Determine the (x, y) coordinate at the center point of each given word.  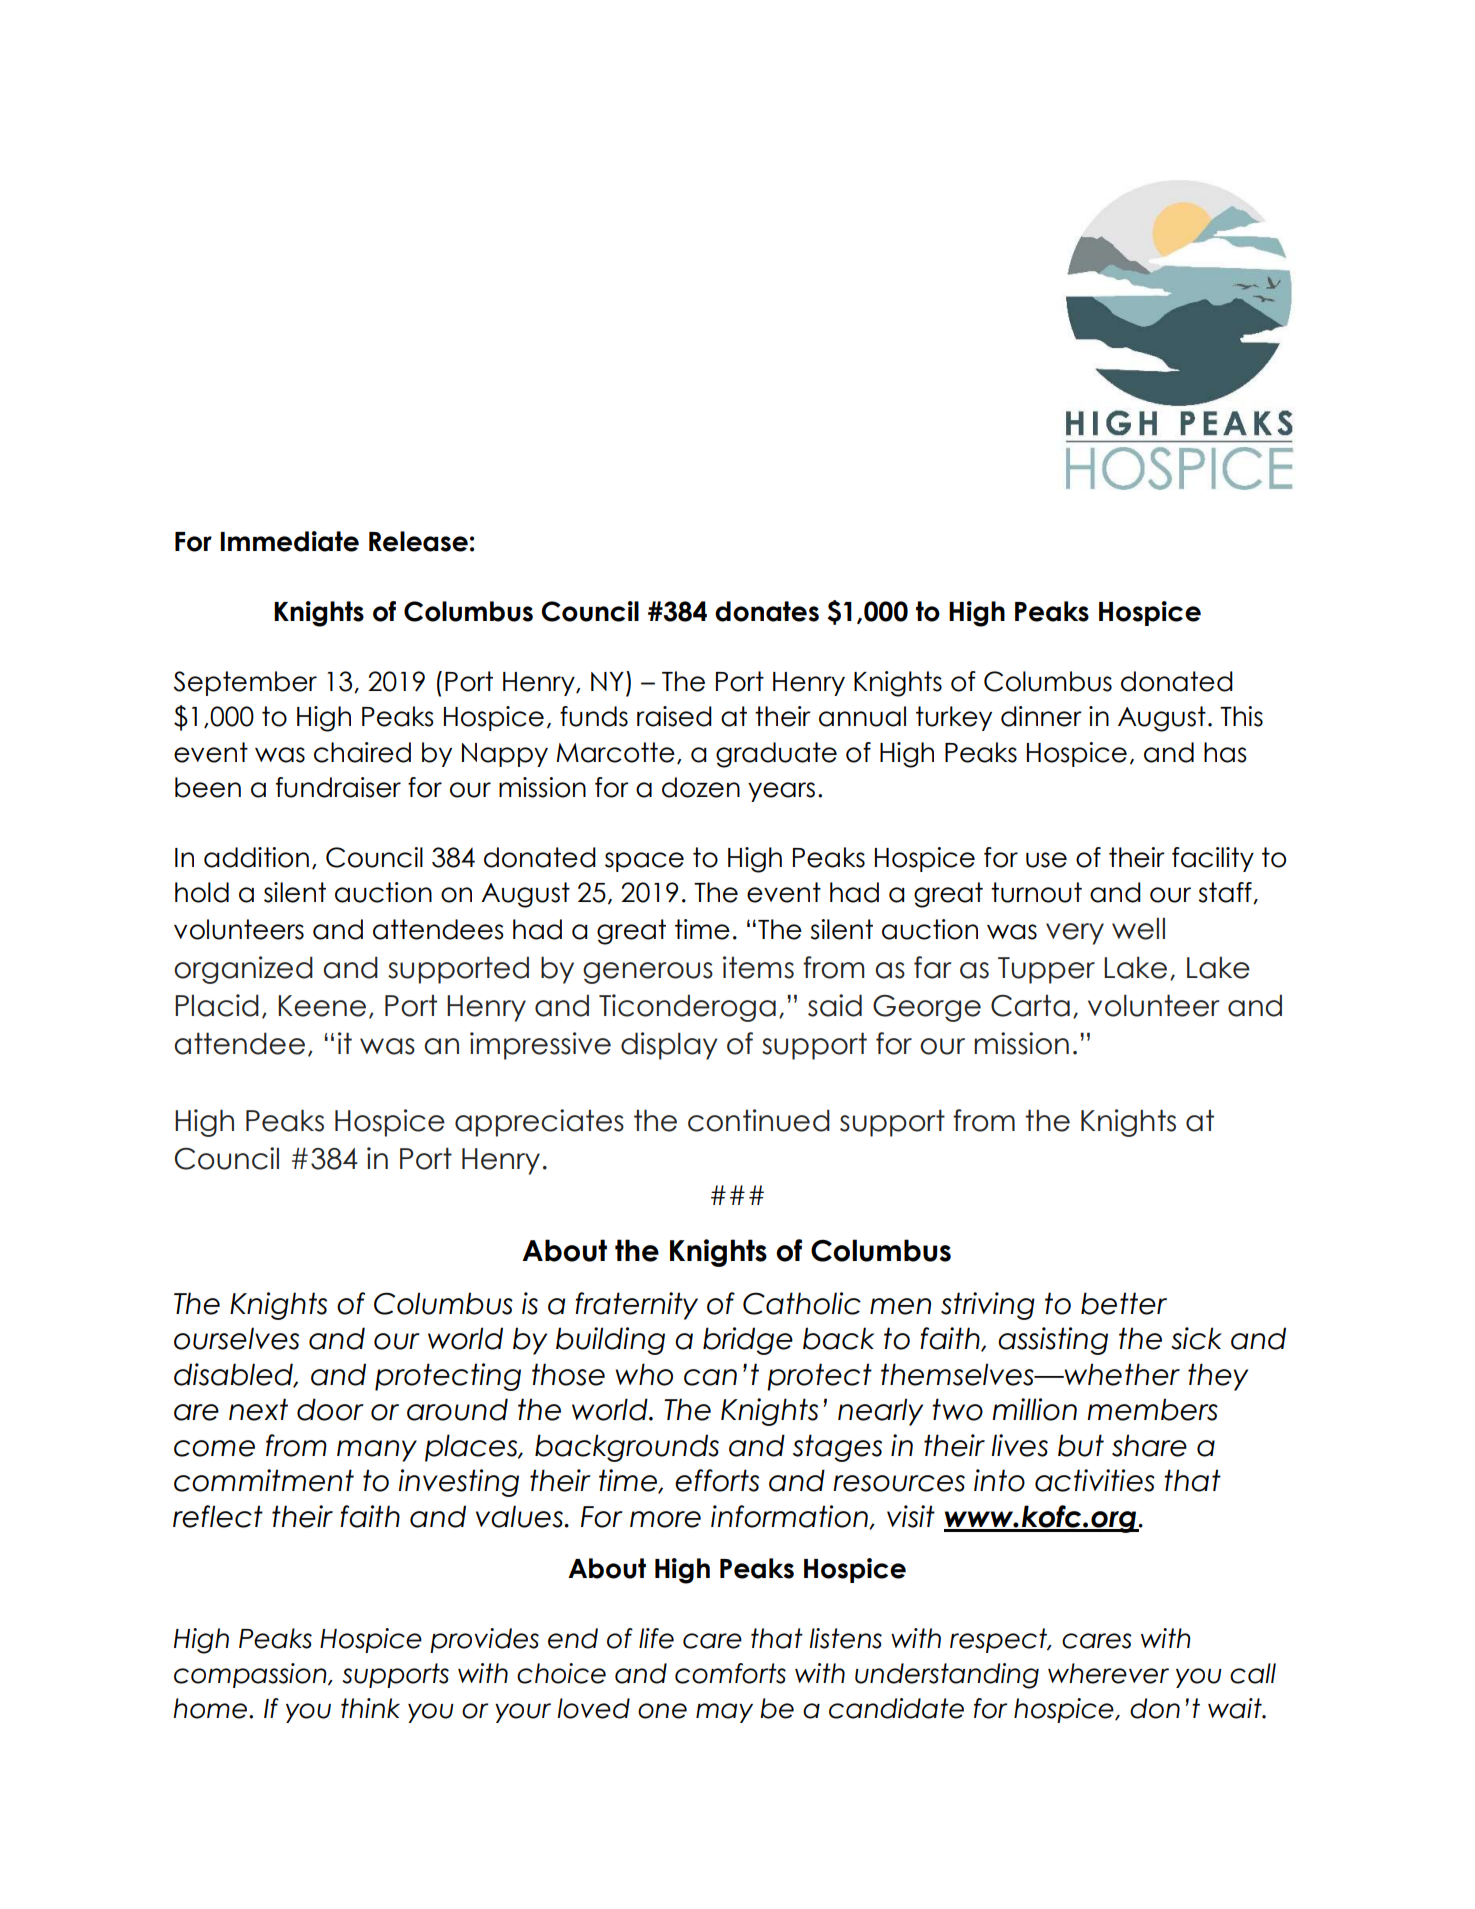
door (330, 1409)
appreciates (539, 1123)
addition (256, 857)
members (1152, 1409)
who (644, 1374)
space (644, 862)
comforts (730, 1673)
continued (759, 1120)
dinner (1041, 716)
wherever (1108, 1673)
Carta (1030, 1006)
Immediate (289, 541)
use (1046, 860)
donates (767, 611)
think (370, 1708)
